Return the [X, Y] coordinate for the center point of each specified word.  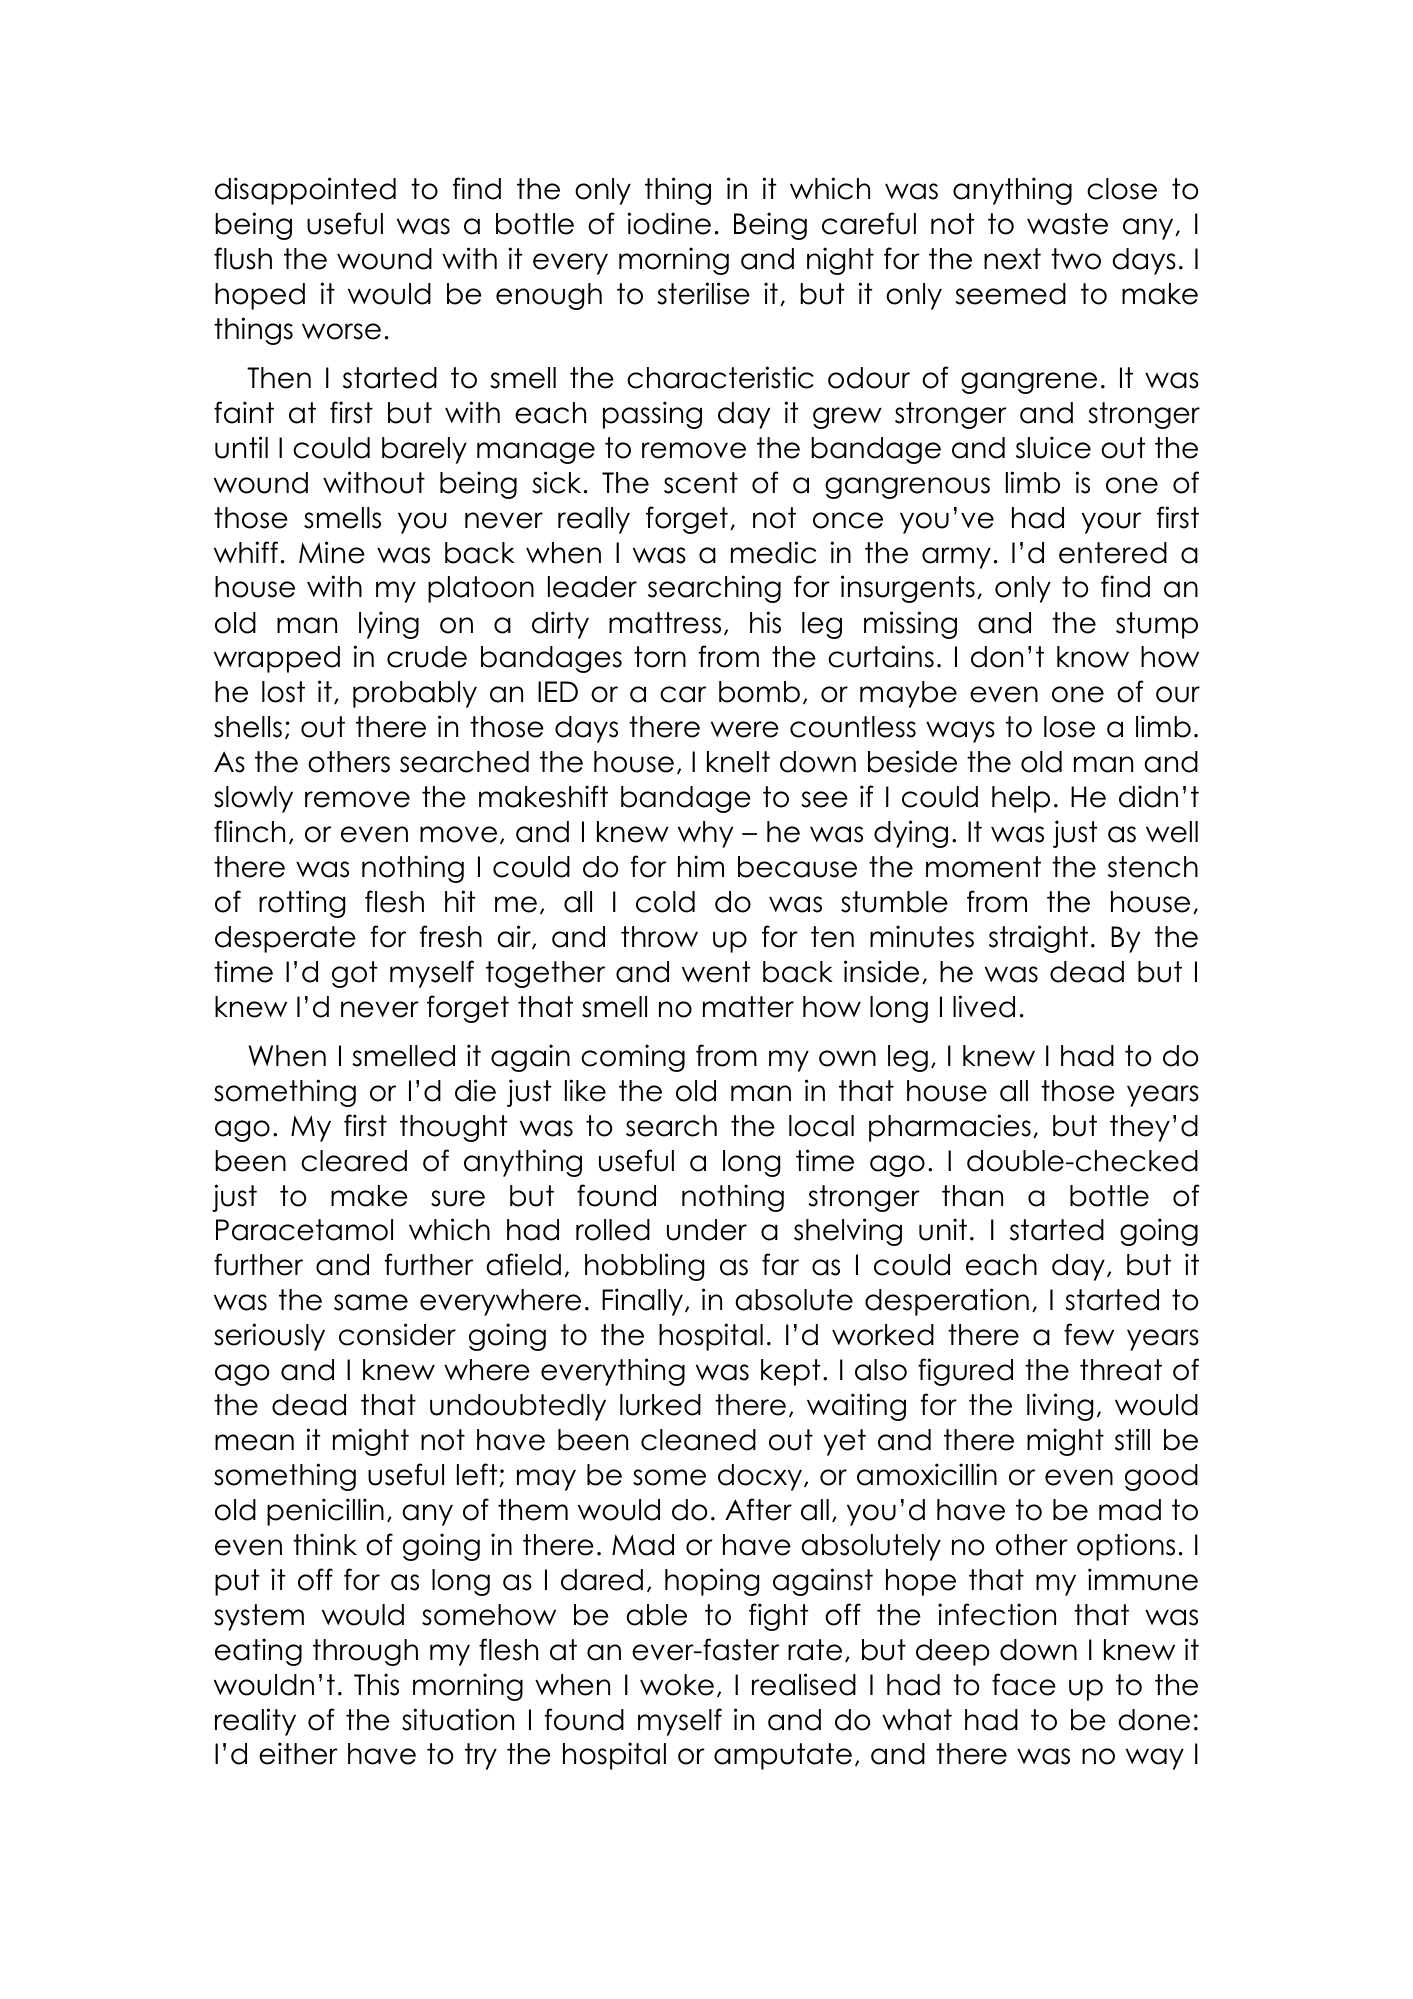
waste [1067, 224]
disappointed [305, 191]
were [745, 729]
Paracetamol [304, 1230]
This [376, 1684]
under [707, 1230]
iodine [669, 223]
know [1093, 657]
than [972, 1196]
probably [415, 694]
